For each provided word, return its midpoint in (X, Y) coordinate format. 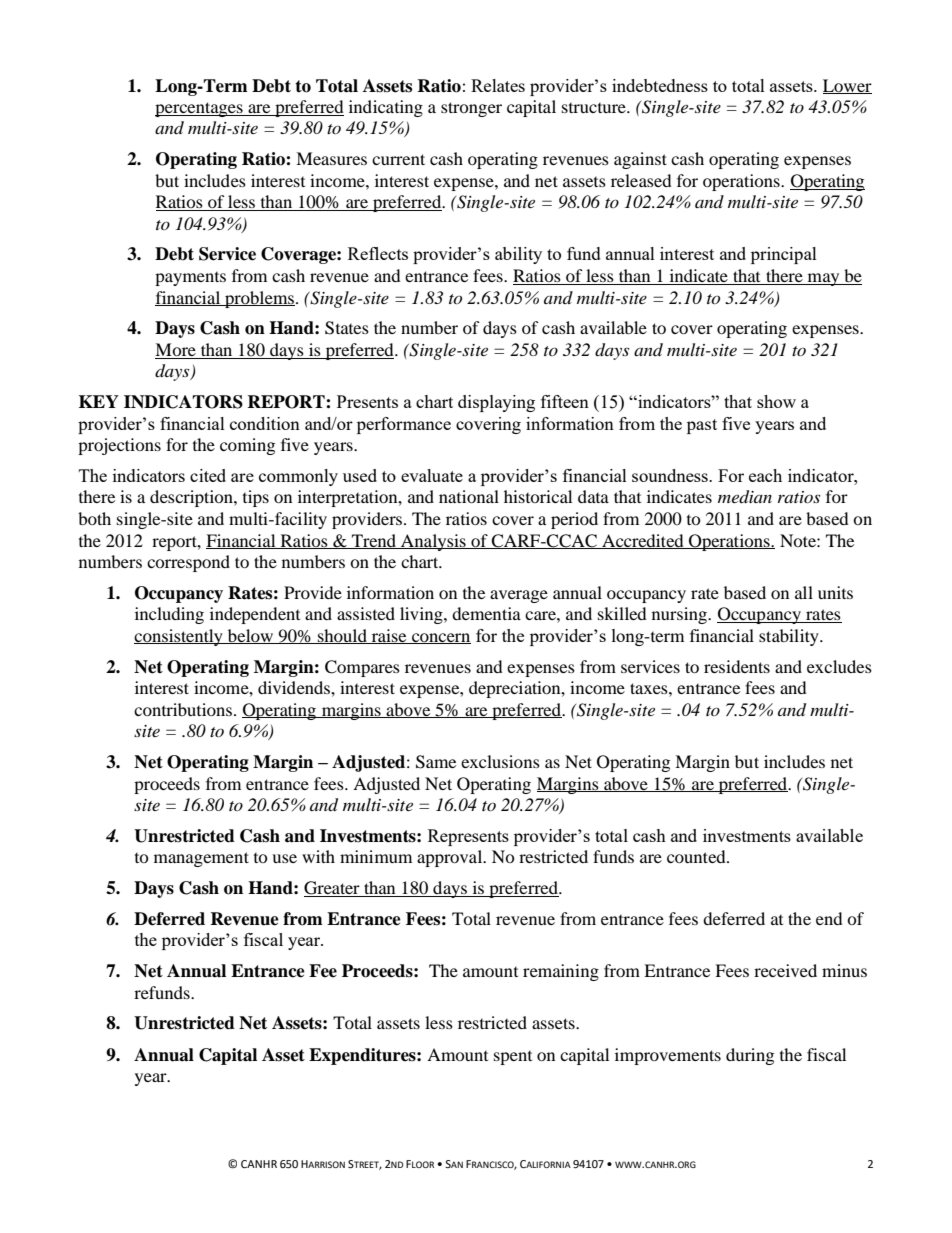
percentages (200, 109)
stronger (471, 109)
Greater (333, 889)
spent (513, 1058)
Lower (847, 86)
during (750, 1056)
